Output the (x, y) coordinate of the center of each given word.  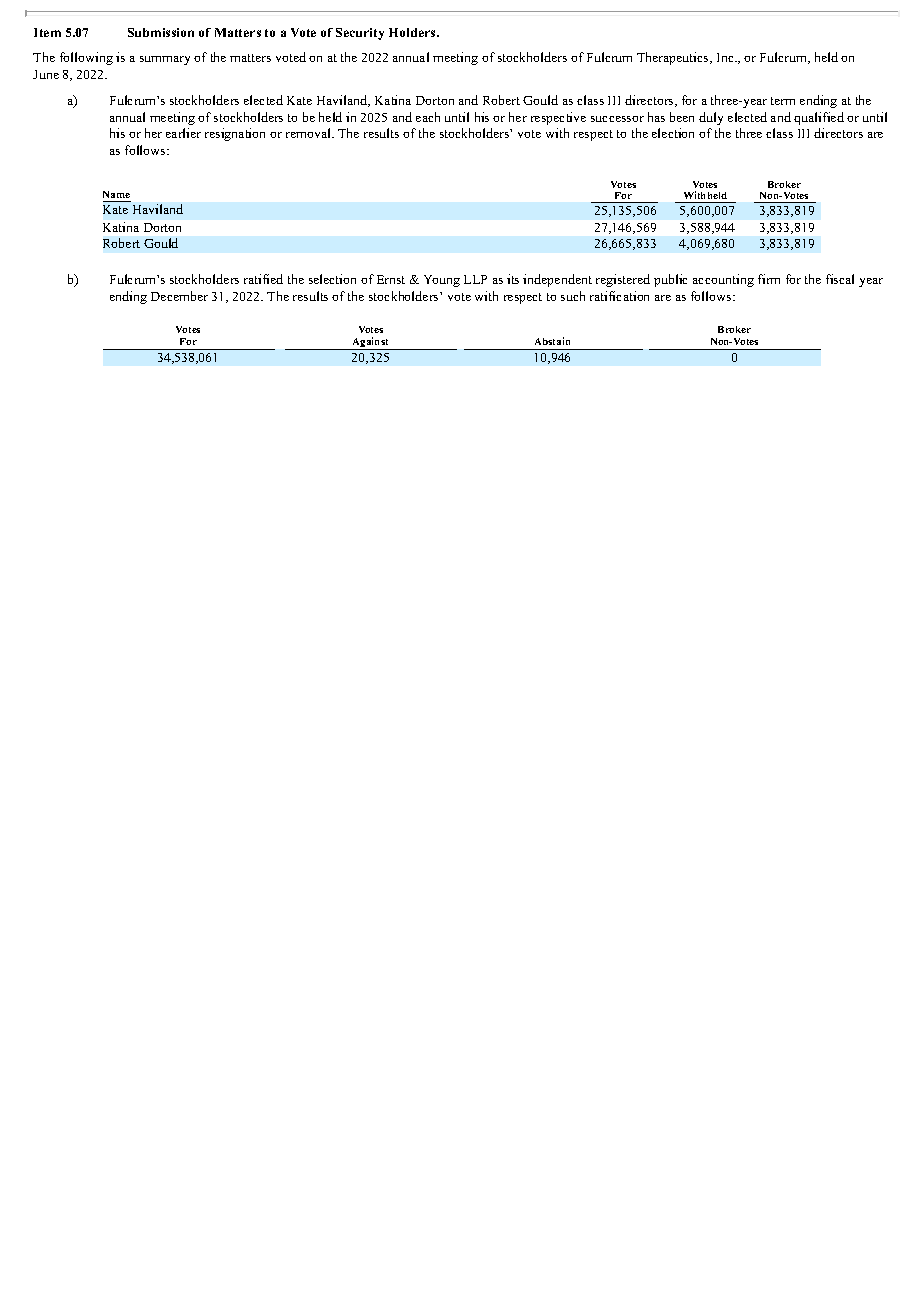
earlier (183, 133)
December (179, 296)
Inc (726, 57)
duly (711, 118)
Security (360, 34)
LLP (475, 279)
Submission (161, 32)
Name (116, 194)
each (428, 117)
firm (769, 279)
